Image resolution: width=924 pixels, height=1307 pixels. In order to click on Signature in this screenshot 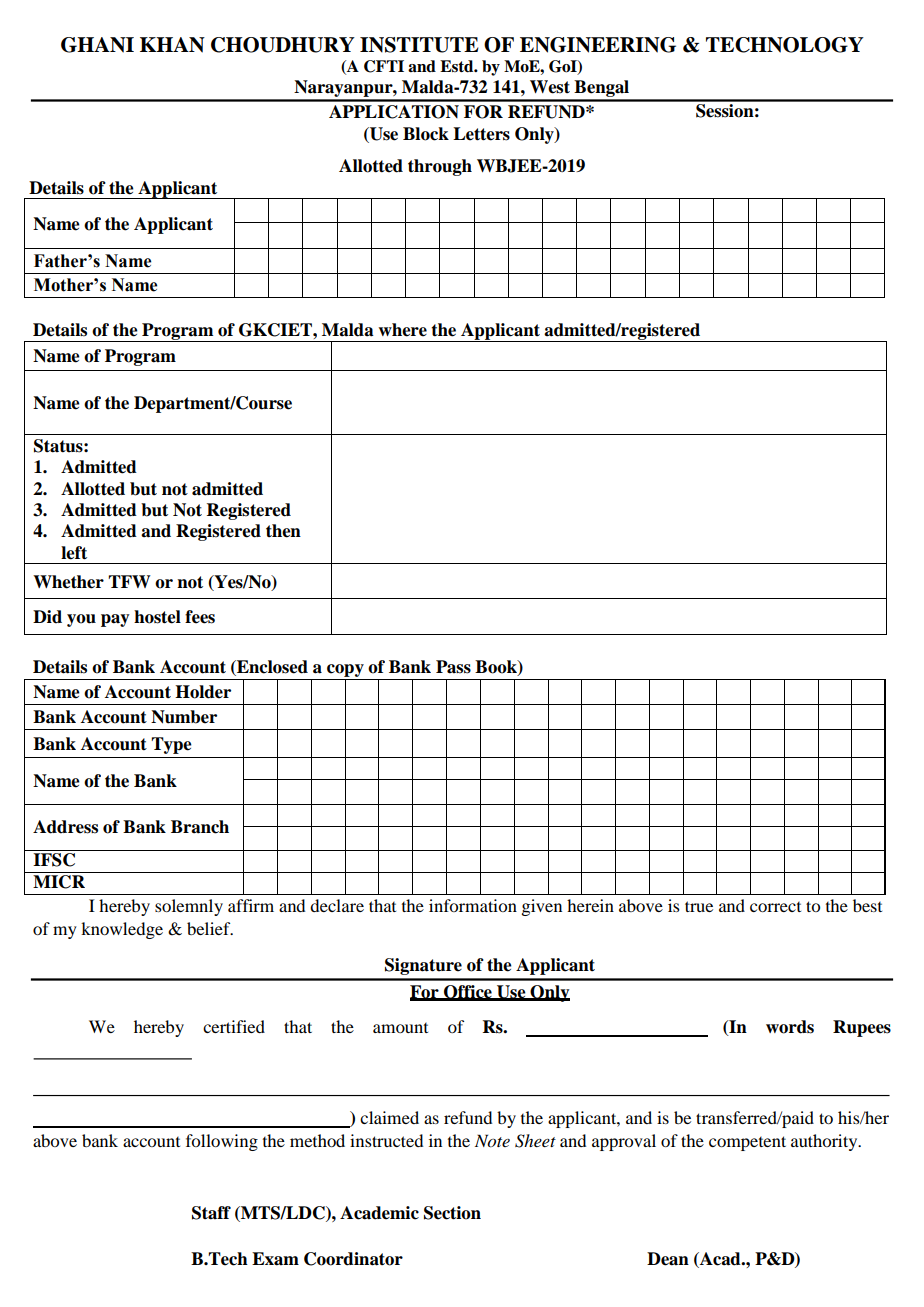, I will do `click(423, 966)`.
